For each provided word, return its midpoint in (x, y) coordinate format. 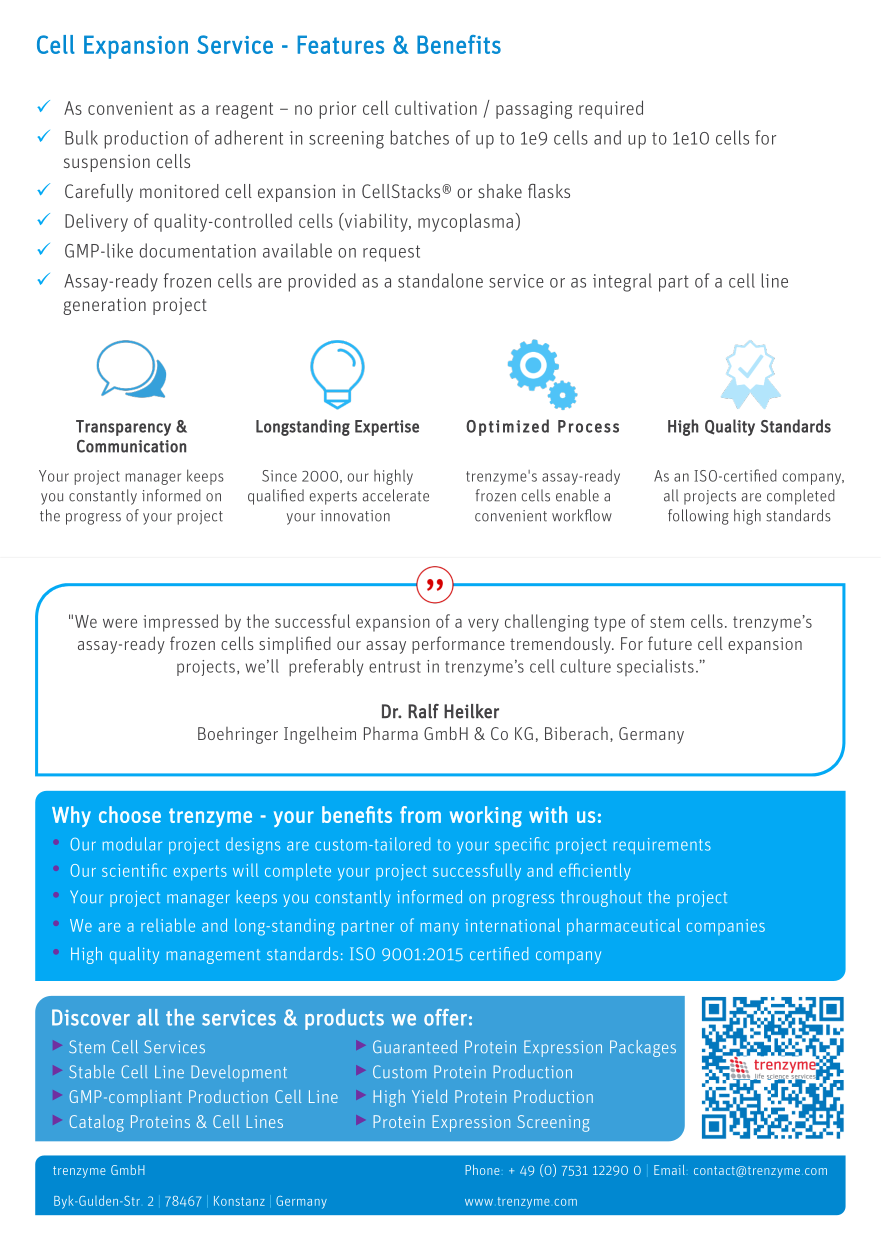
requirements (662, 846)
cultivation (436, 108)
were (120, 623)
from (420, 814)
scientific (134, 870)
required (611, 109)
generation (104, 306)
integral (622, 282)
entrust (395, 667)
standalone (440, 280)
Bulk (81, 137)
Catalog (96, 1123)
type (609, 624)
